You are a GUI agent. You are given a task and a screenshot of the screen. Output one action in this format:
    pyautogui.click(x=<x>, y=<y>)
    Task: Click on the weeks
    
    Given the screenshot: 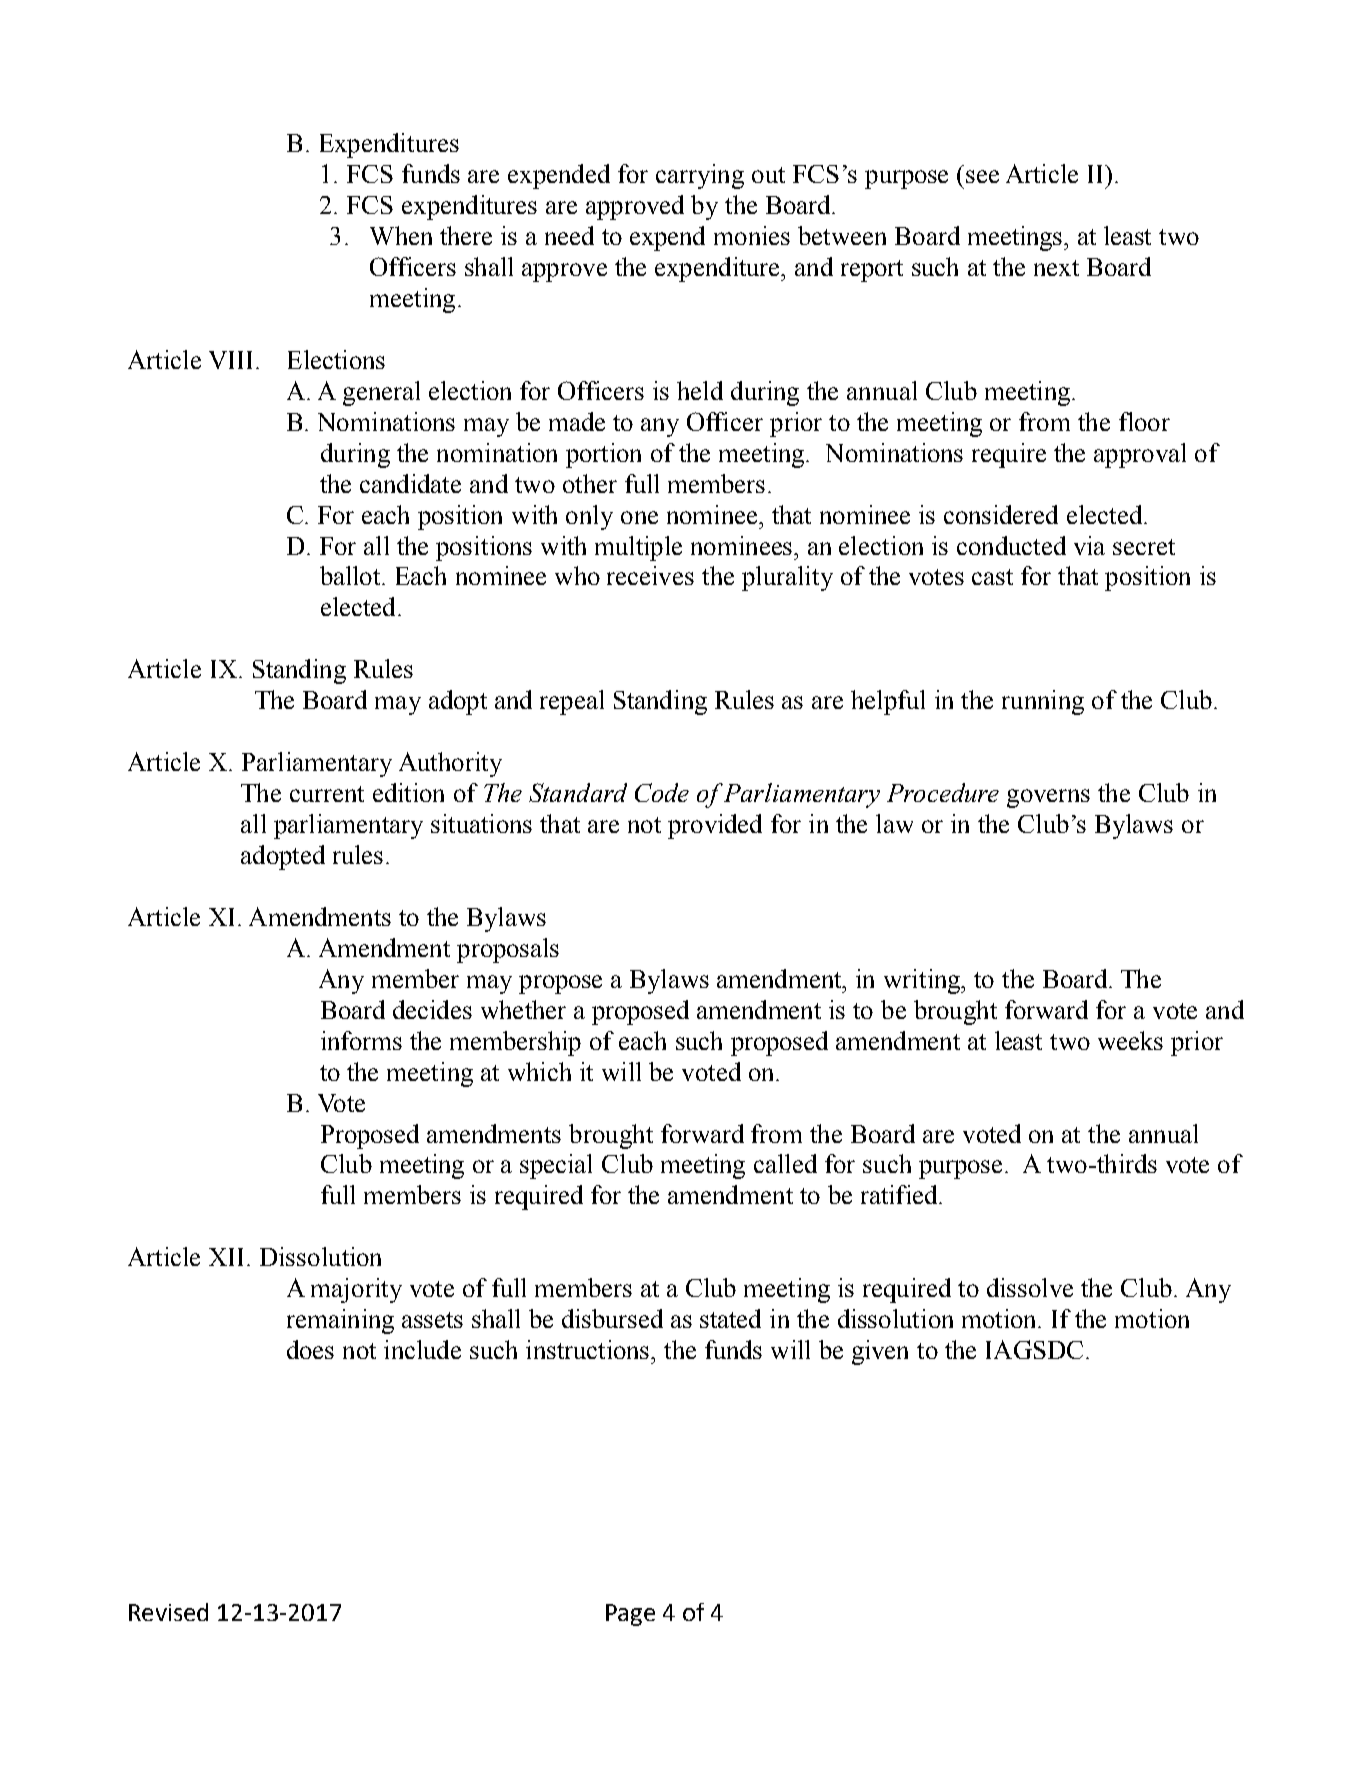 What is the action you would take?
    pyautogui.click(x=1130, y=1040)
